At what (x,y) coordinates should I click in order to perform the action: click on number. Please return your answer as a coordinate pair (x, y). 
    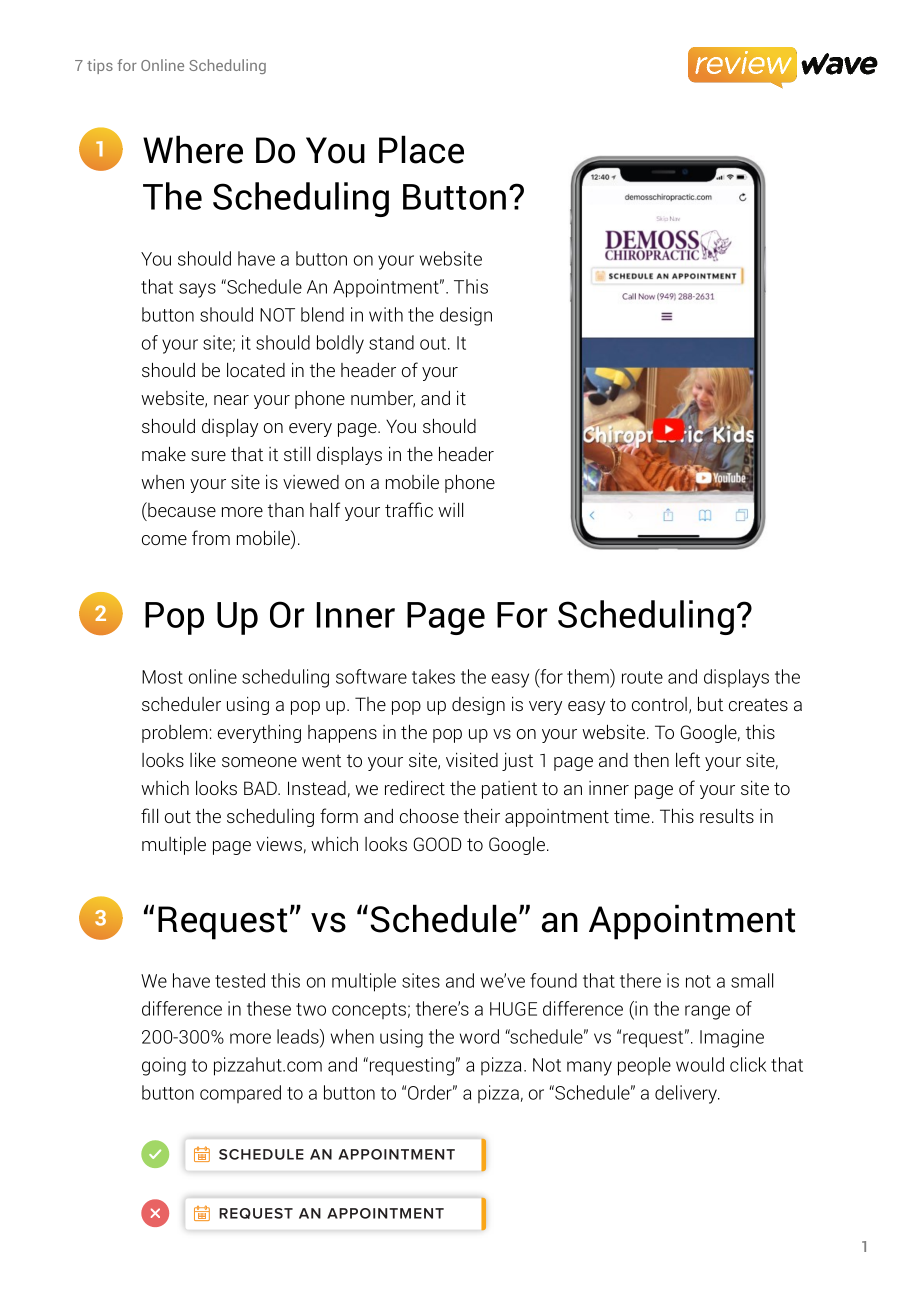
    Looking at the image, I should click on (383, 399).
